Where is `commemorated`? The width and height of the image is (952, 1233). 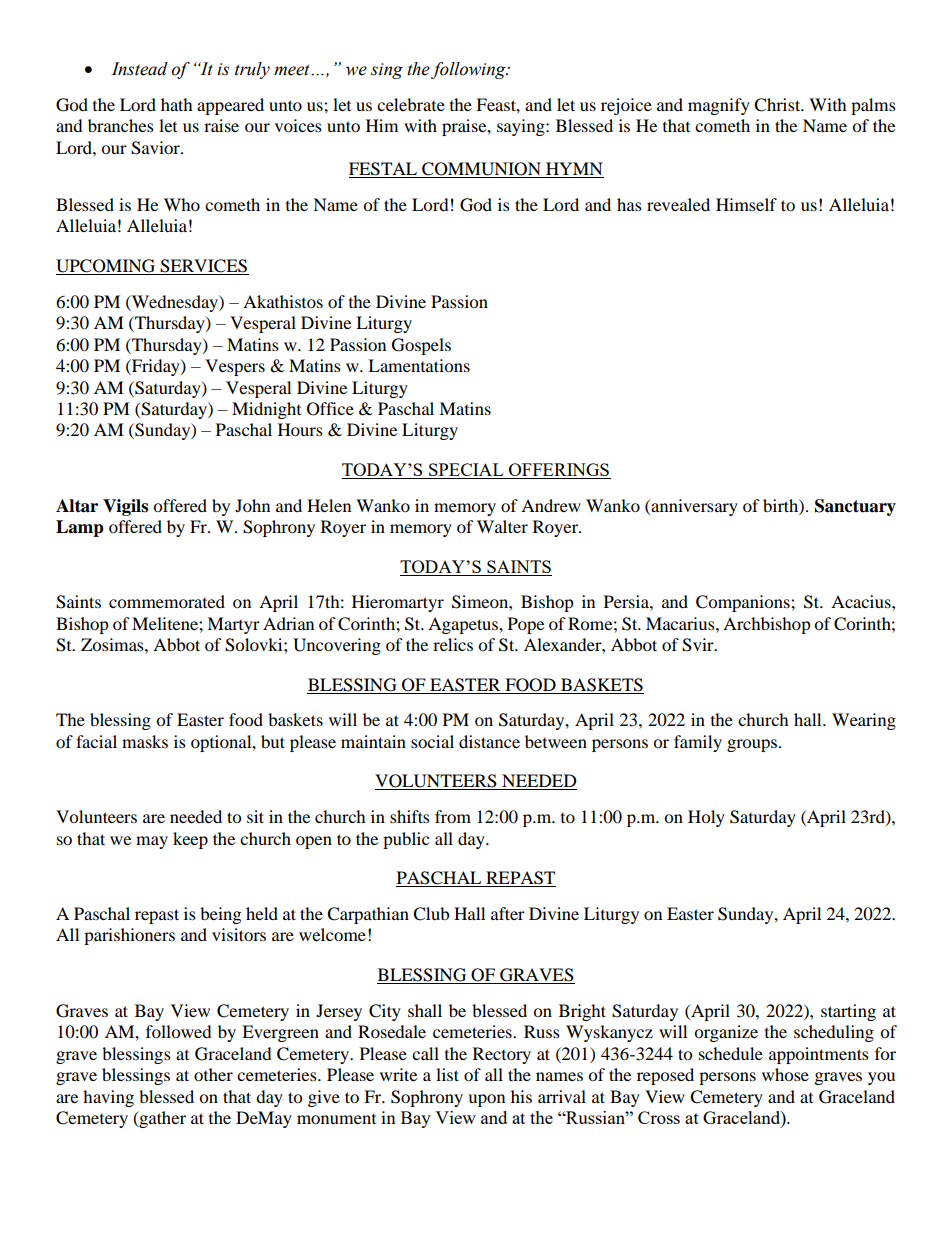 commemorated is located at coordinates (167, 601).
